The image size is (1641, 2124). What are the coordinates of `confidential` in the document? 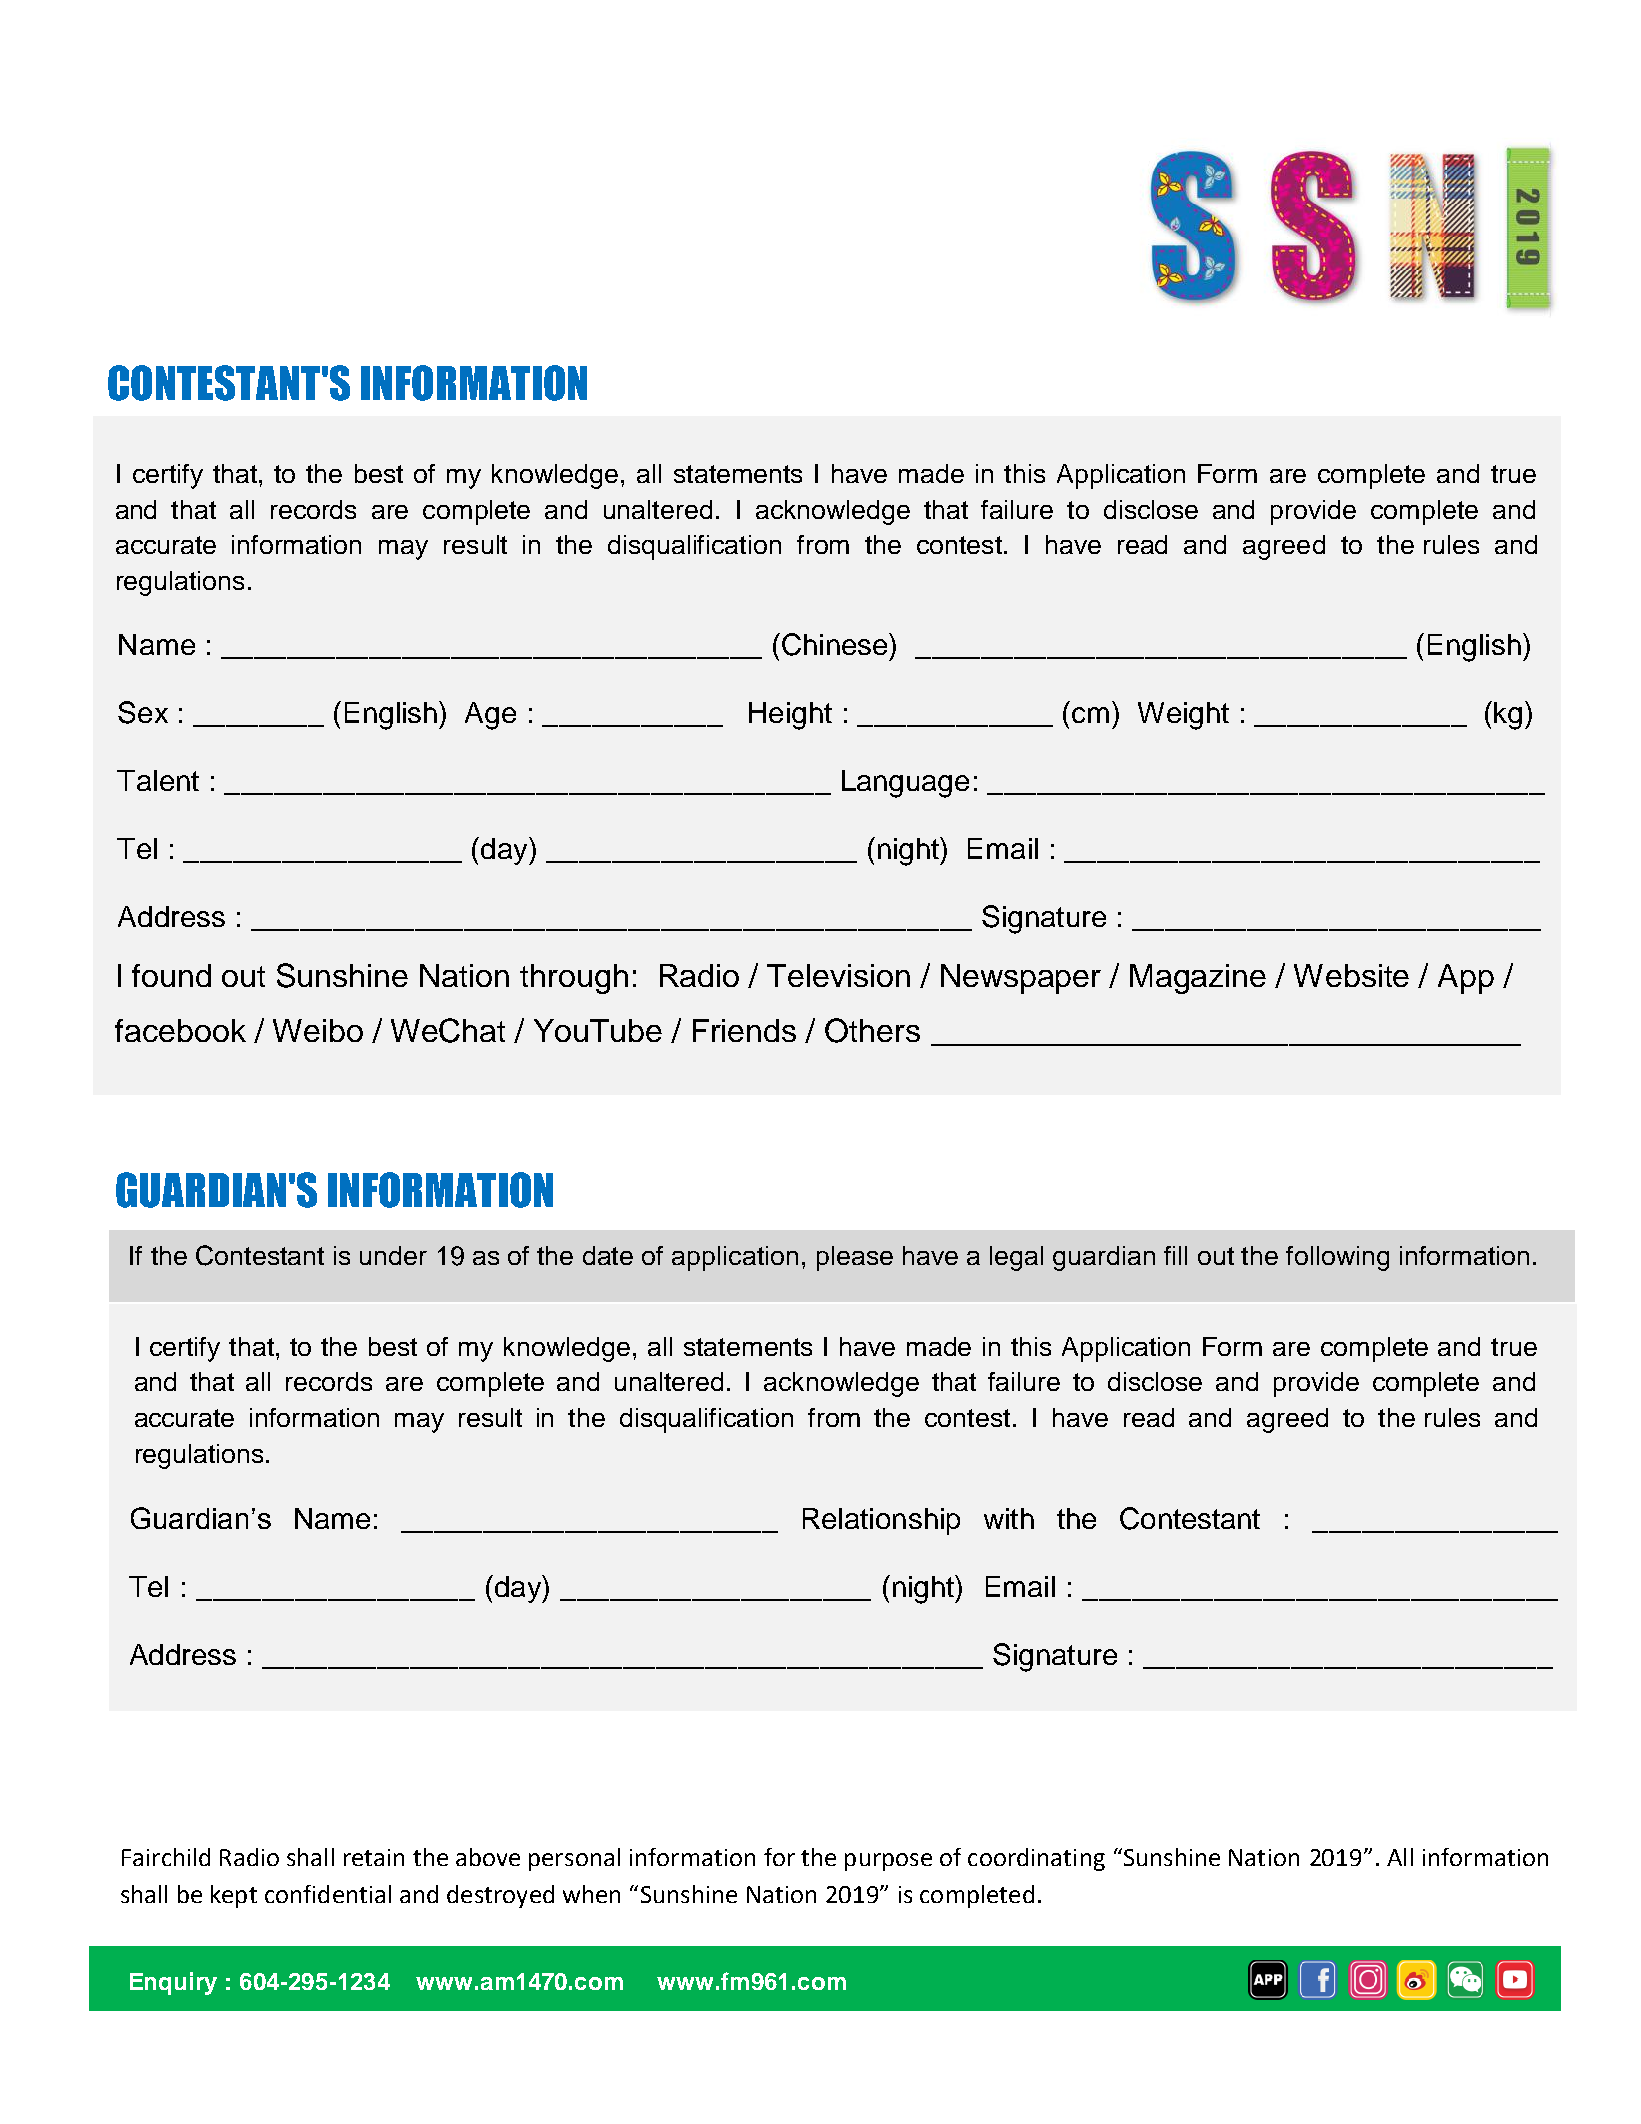 It's located at (328, 1894).
